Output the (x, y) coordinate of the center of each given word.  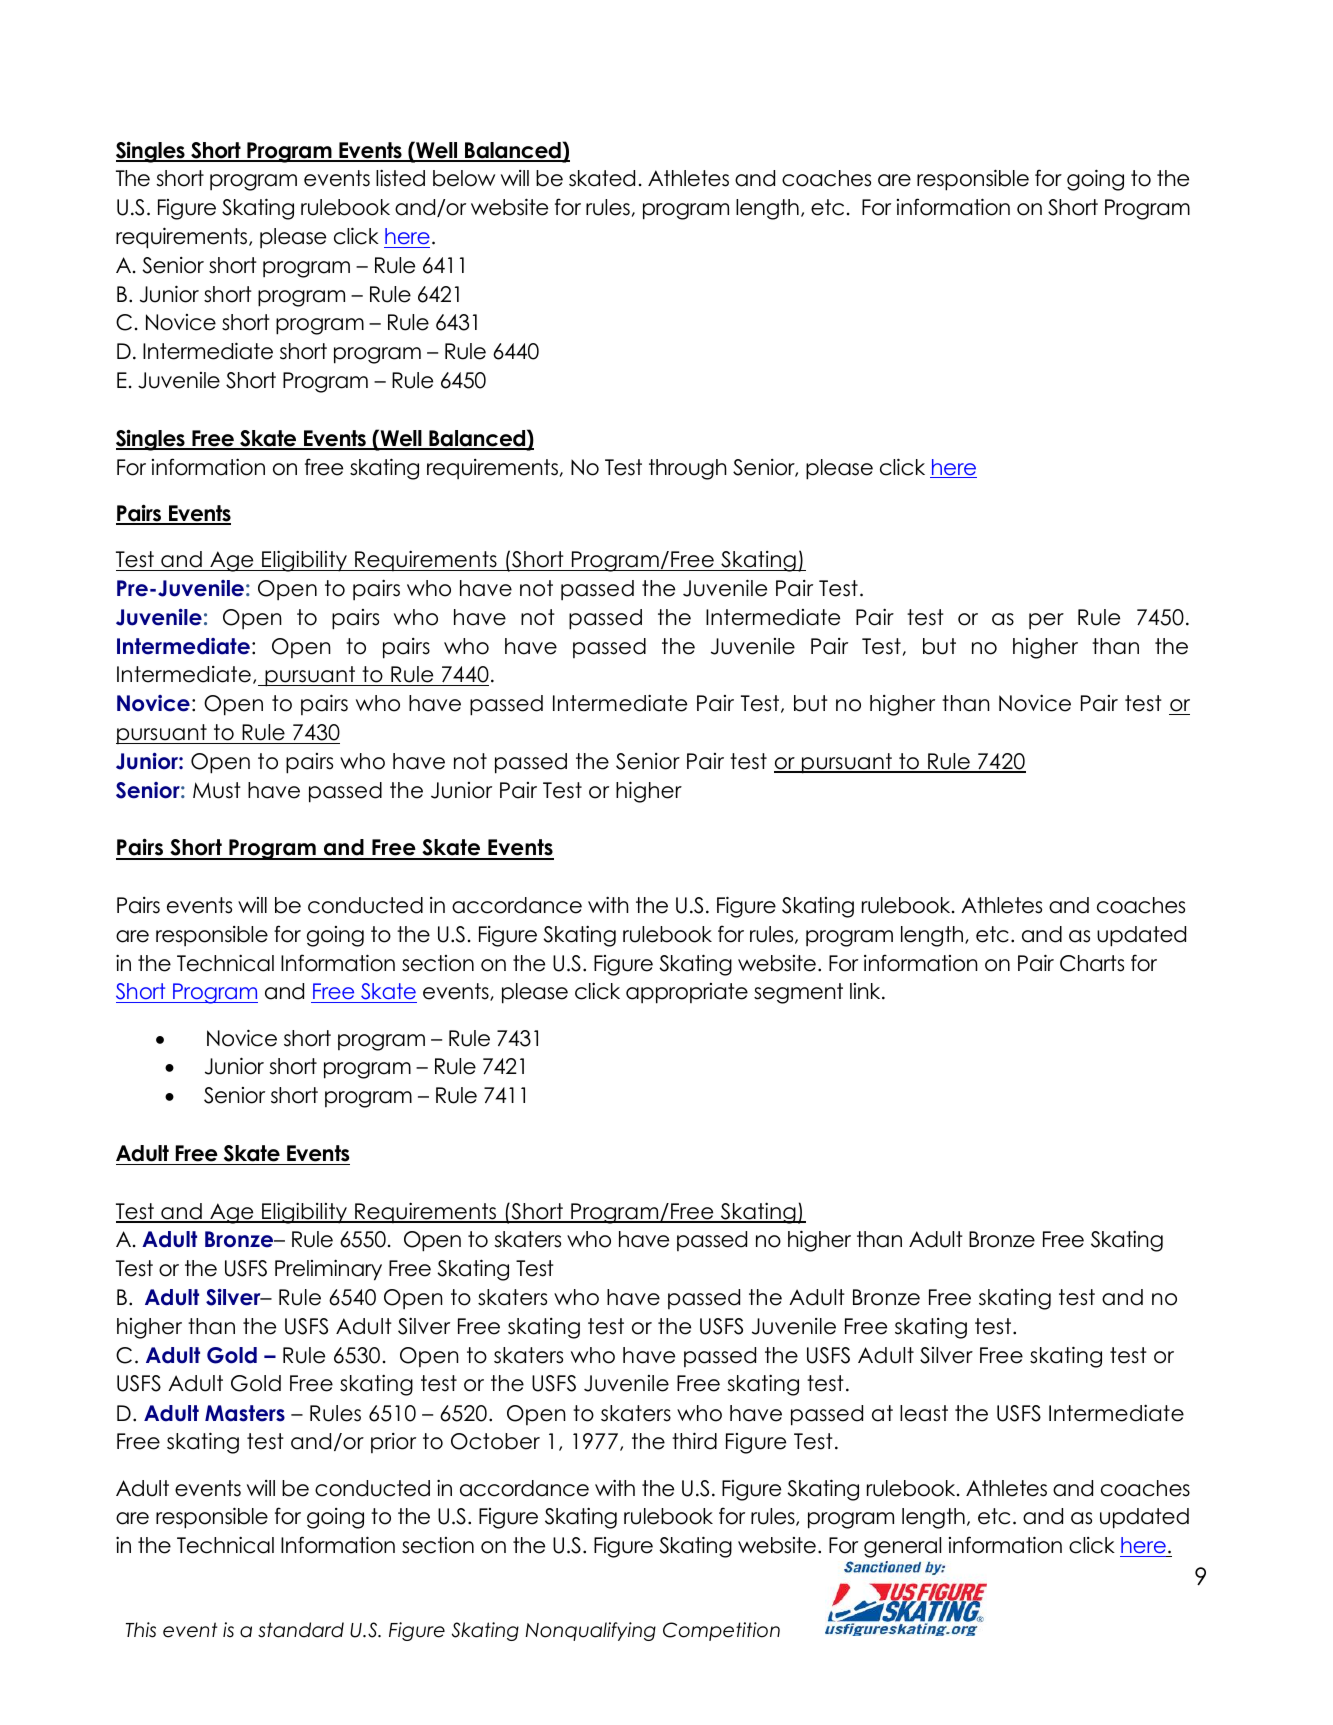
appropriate (687, 993)
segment (798, 993)
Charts (1092, 963)
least (924, 1413)
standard (301, 1630)
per (1046, 621)
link (866, 991)
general (902, 1547)
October (495, 1441)
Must (217, 790)
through (688, 469)
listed (400, 178)
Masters (245, 1413)
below (464, 178)
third (694, 1441)
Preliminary (328, 1270)
